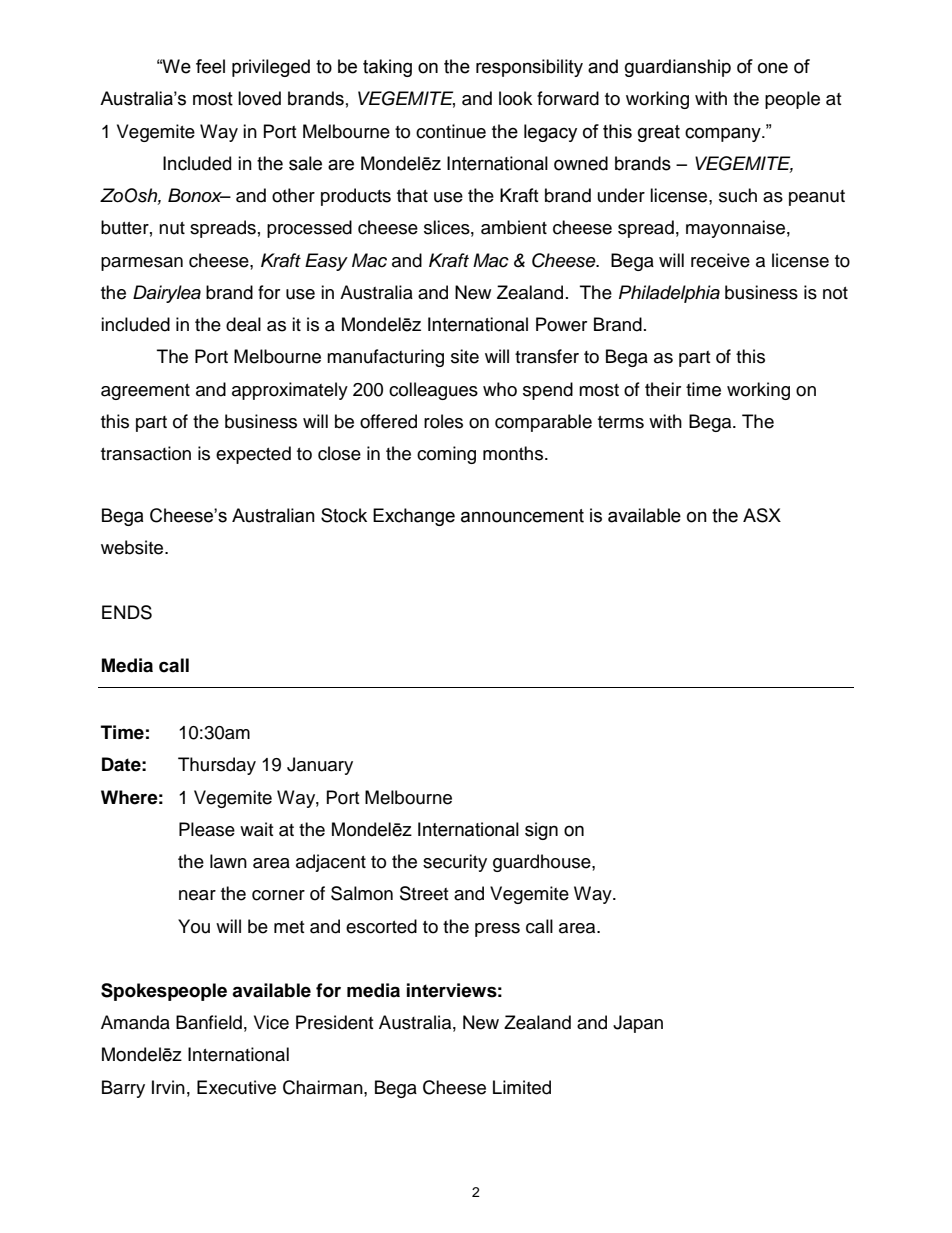  What do you see at coordinates (522, 1087) in the screenshot?
I see `Limited` at bounding box center [522, 1087].
